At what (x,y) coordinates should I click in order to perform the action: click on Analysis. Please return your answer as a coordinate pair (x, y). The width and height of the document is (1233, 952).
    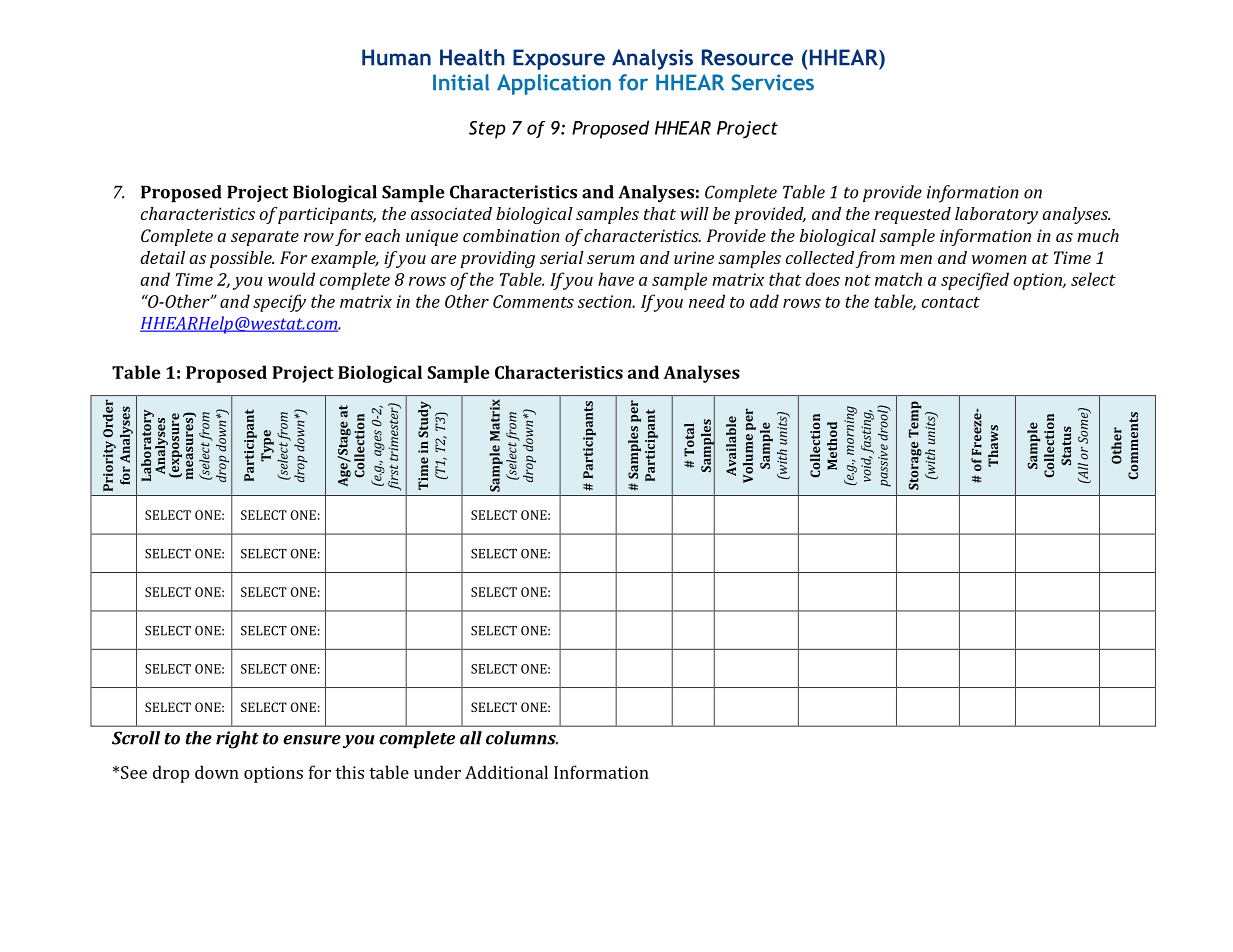
    Looking at the image, I should click on (652, 59).
